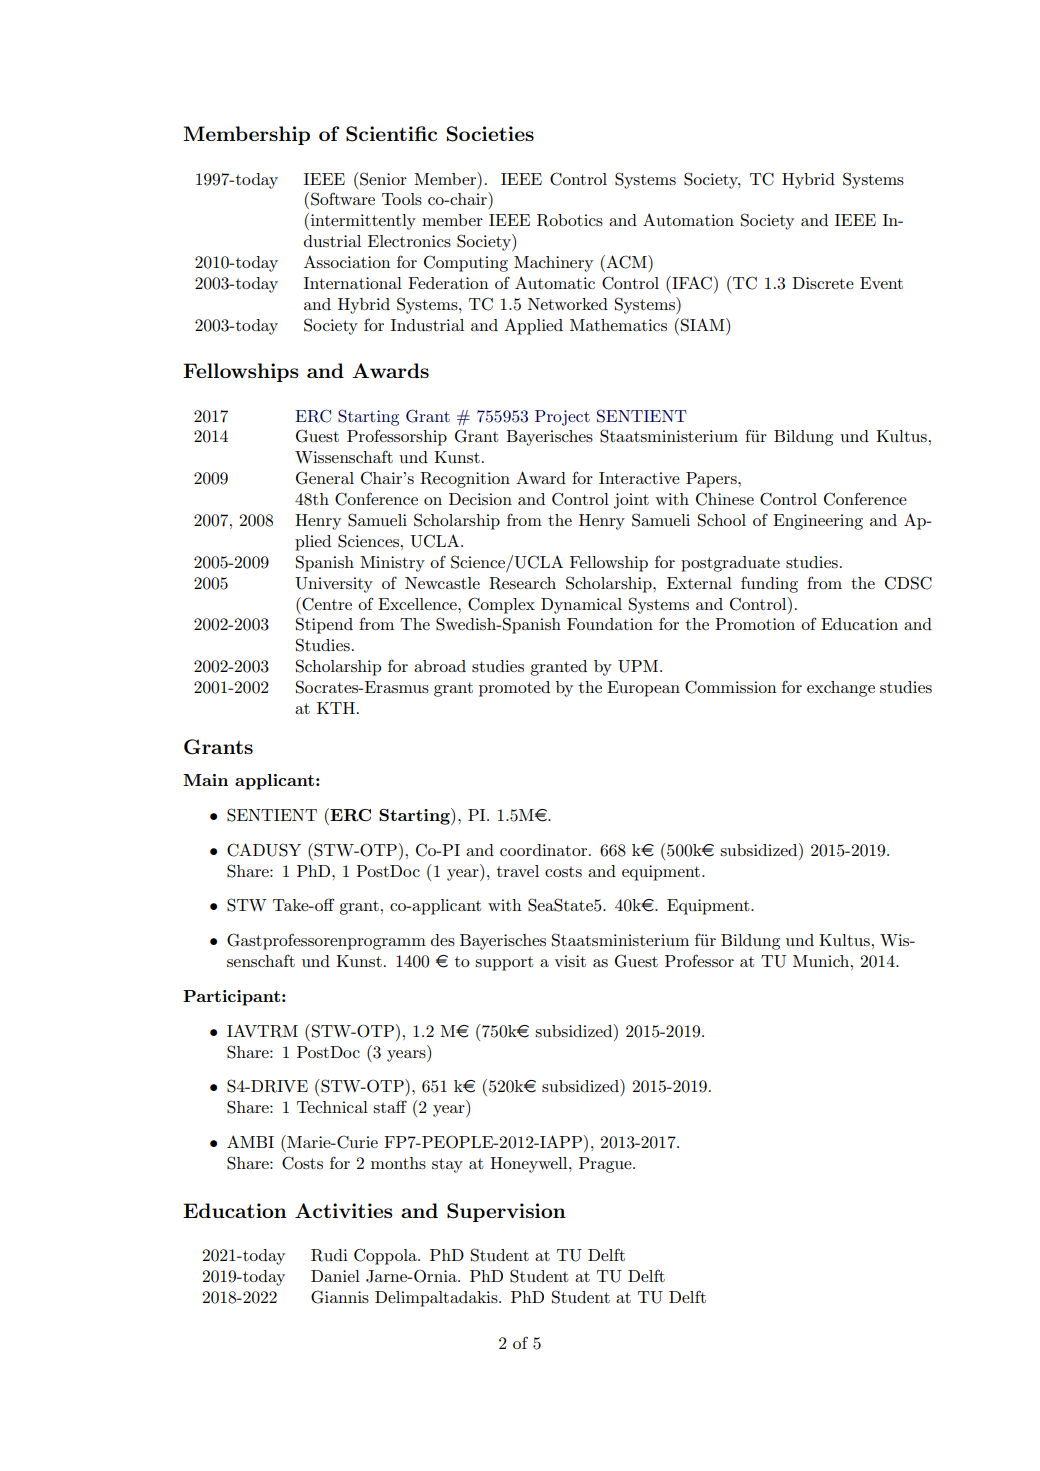  I want to click on Software, so click(343, 199).
